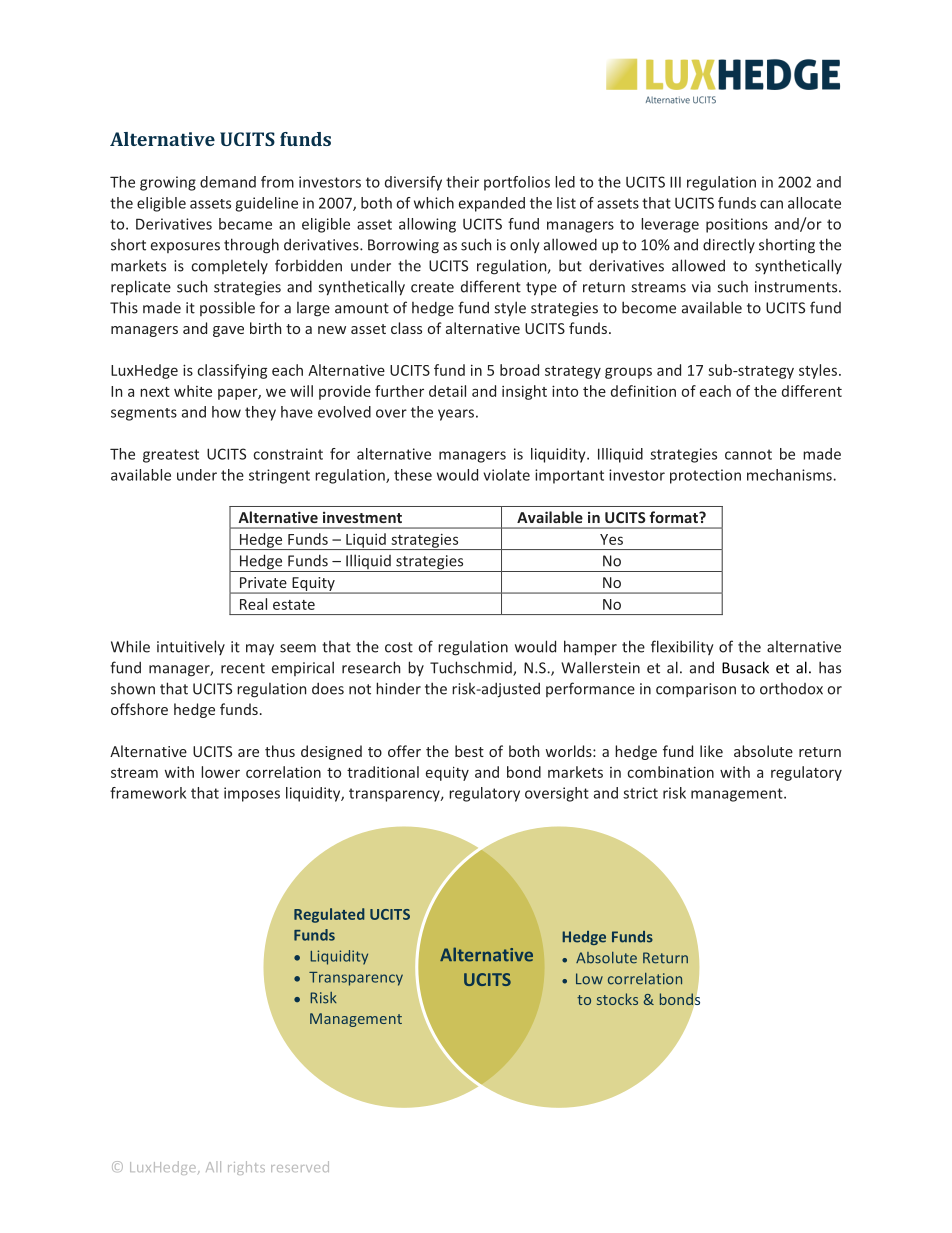 The image size is (952, 1233). Describe the element at coordinates (469, 751) in the screenshot. I see `best` at that location.
